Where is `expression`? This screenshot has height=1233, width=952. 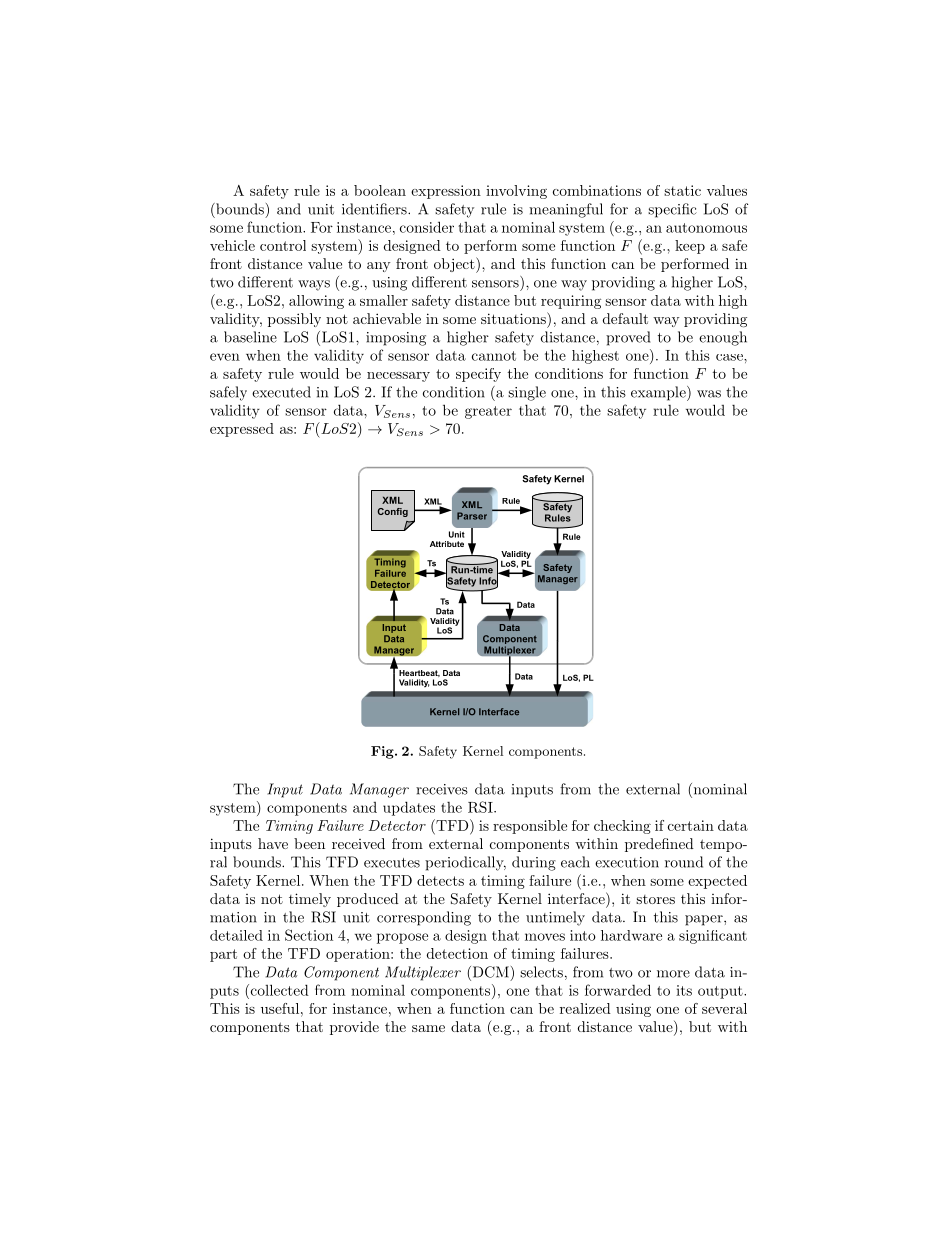 expression is located at coordinates (446, 192).
